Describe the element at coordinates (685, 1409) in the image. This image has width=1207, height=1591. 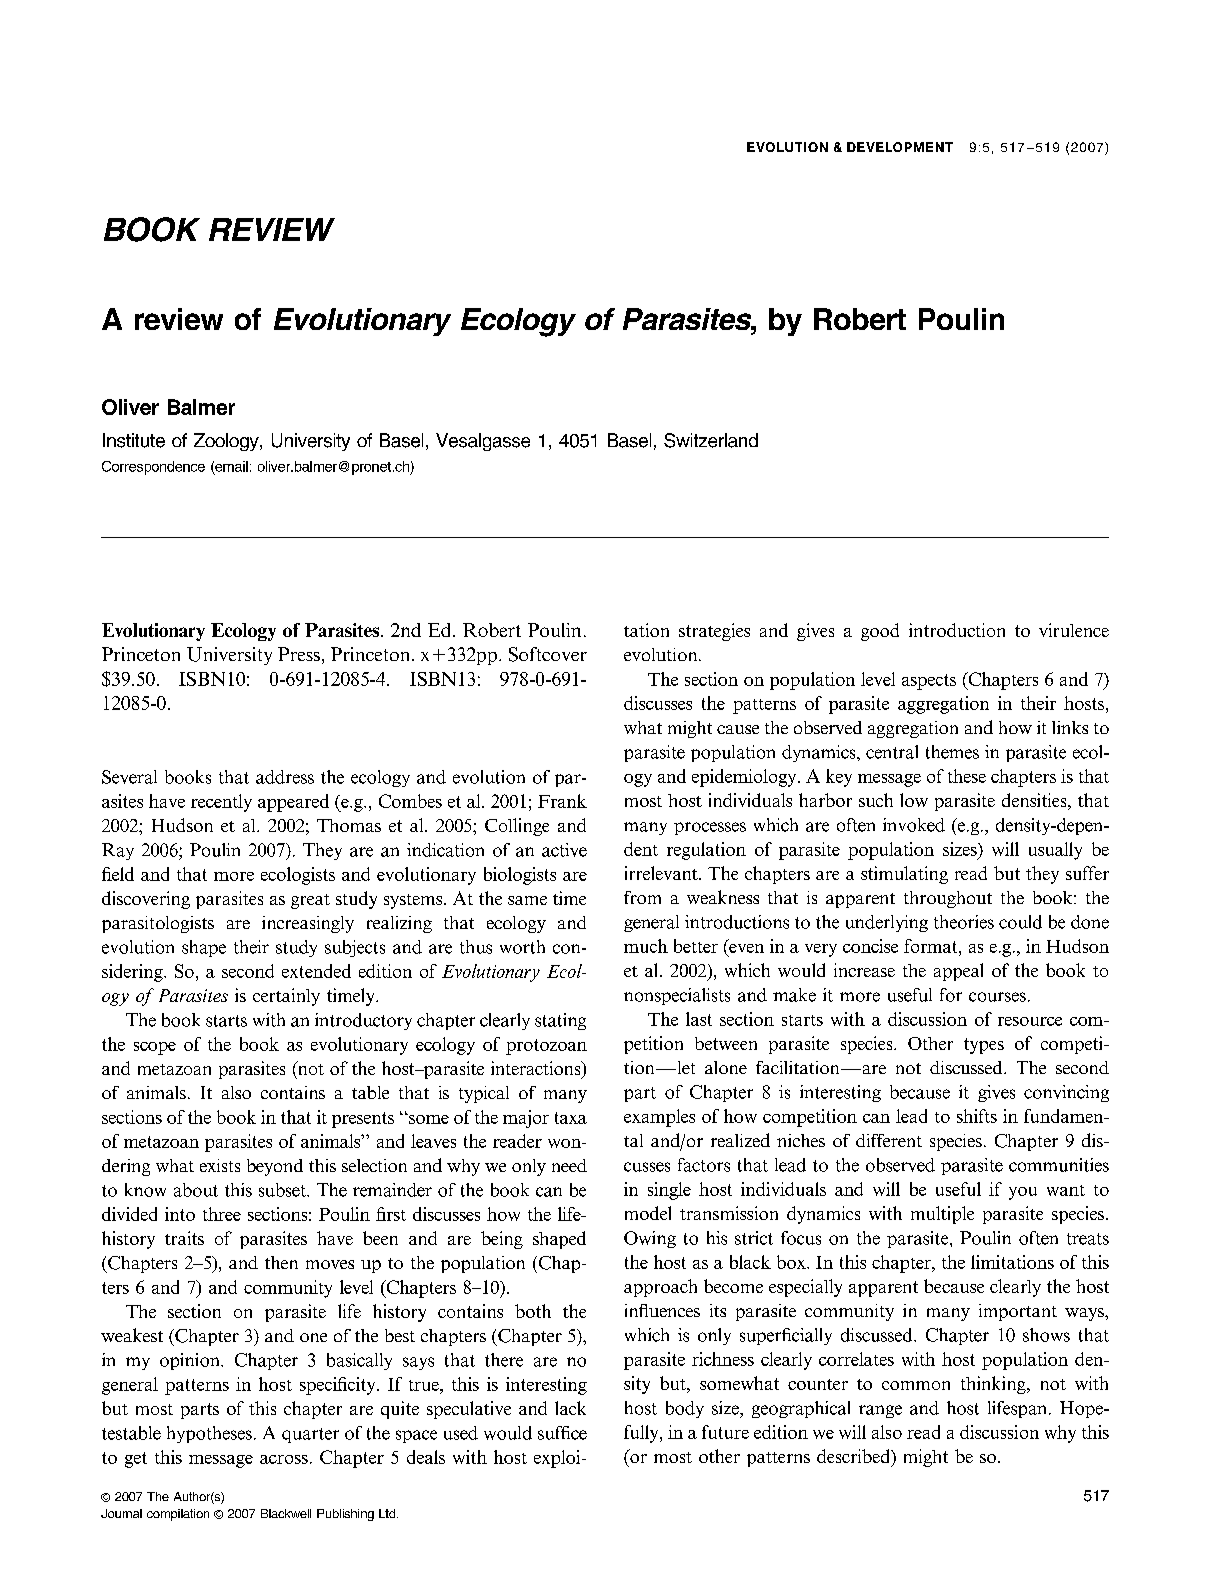
I see `body` at that location.
